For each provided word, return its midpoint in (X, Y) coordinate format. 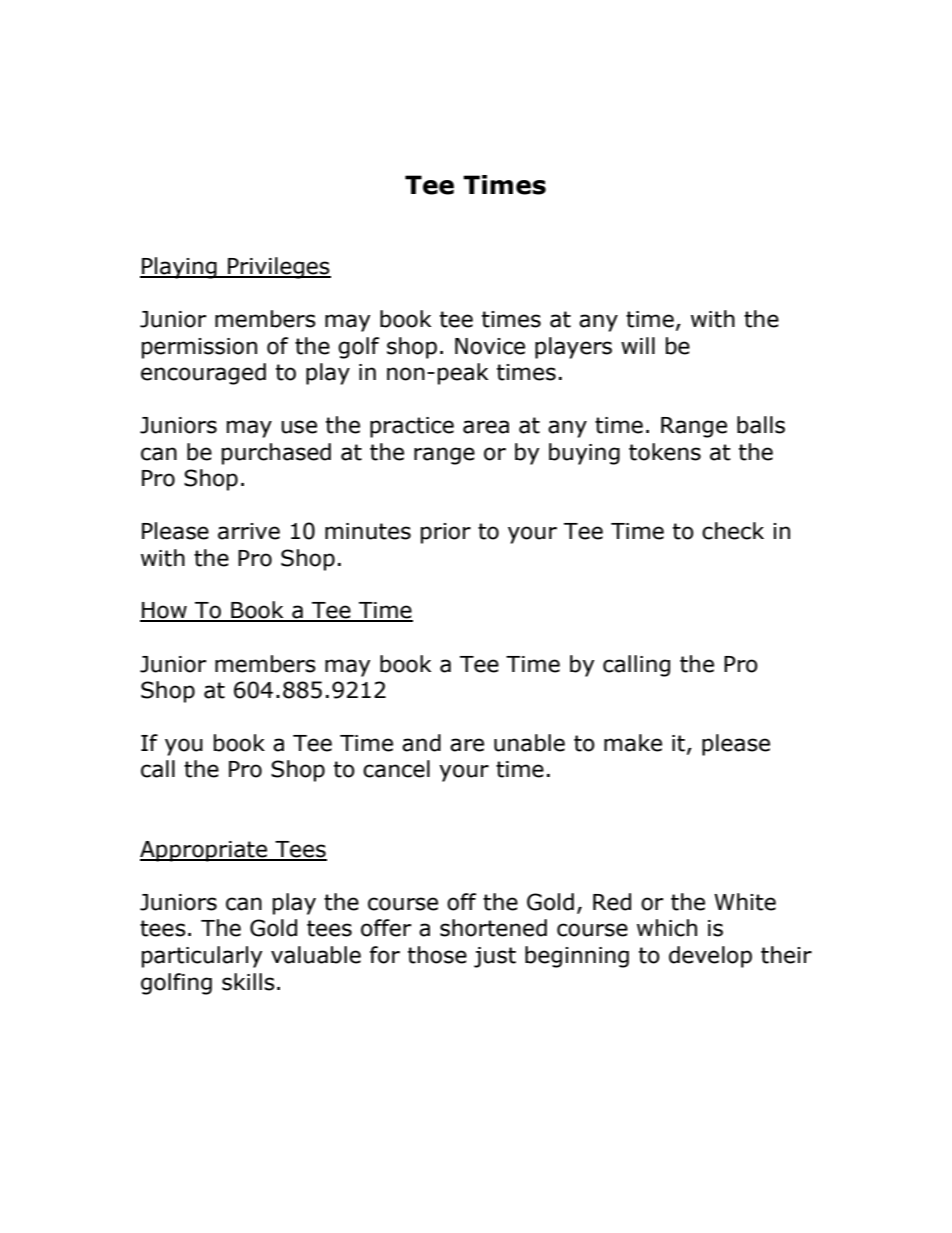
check (733, 531)
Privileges (278, 268)
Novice (490, 346)
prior (446, 533)
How (164, 611)
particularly (202, 957)
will (638, 345)
